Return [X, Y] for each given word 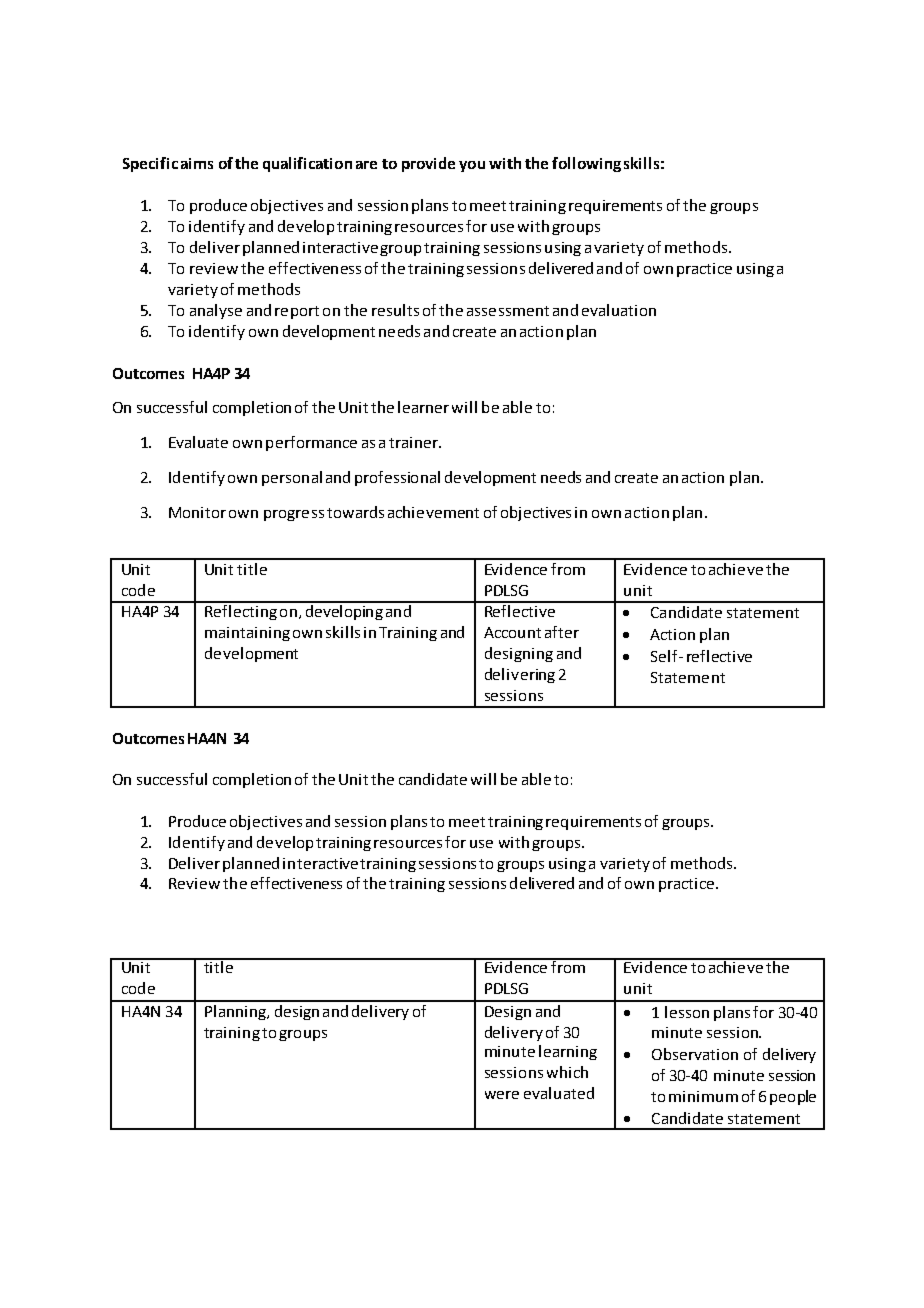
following [586, 164]
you [472, 166]
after [562, 632]
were [502, 1095]
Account [512, 632]
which [567, 1072]
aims [197, 163]
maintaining [247, 634]
